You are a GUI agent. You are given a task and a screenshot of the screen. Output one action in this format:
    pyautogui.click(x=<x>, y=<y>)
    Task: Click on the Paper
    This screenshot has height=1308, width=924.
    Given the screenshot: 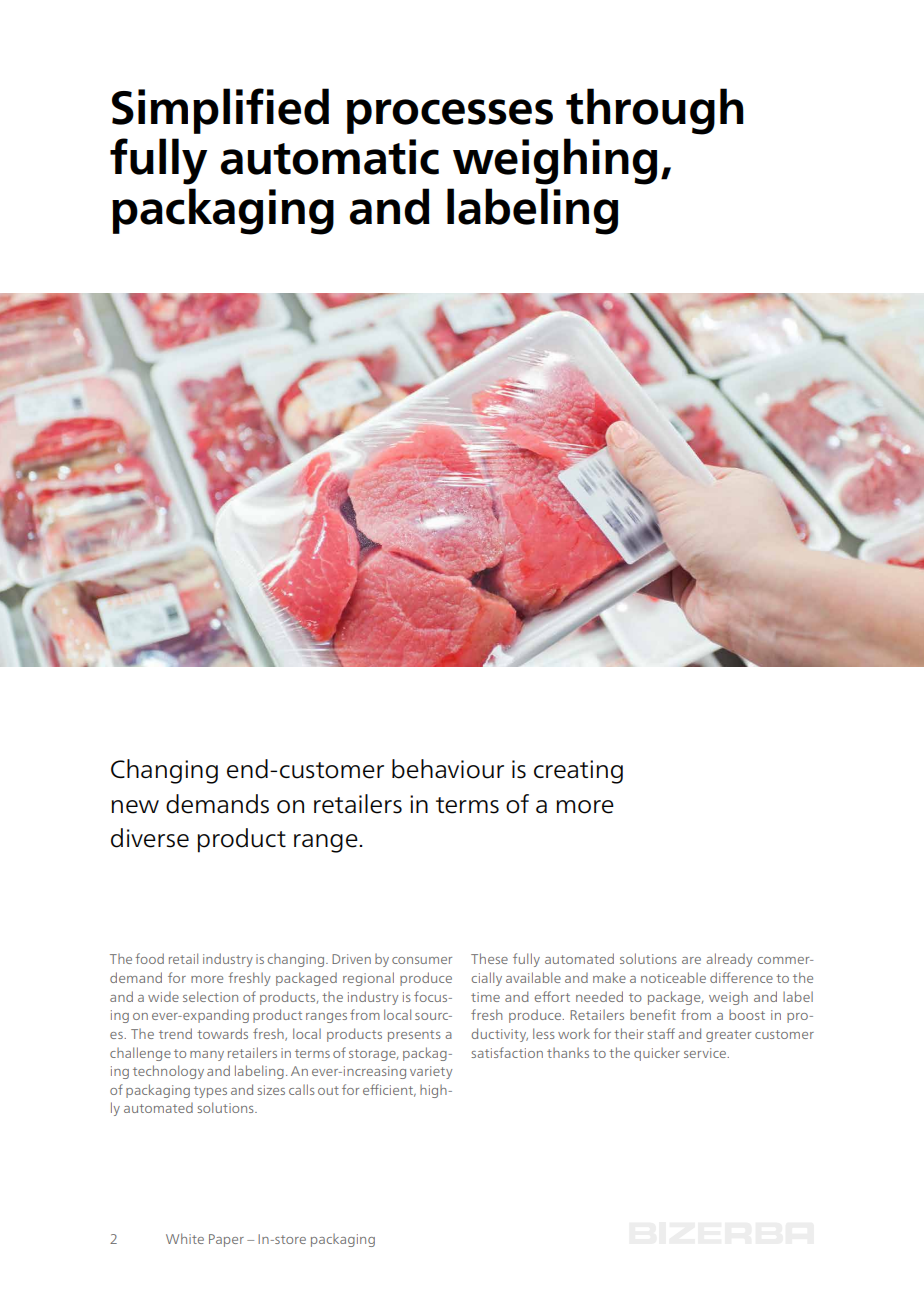 What is the action you would take?
    pyautogui.click(x=226, y=1240)
